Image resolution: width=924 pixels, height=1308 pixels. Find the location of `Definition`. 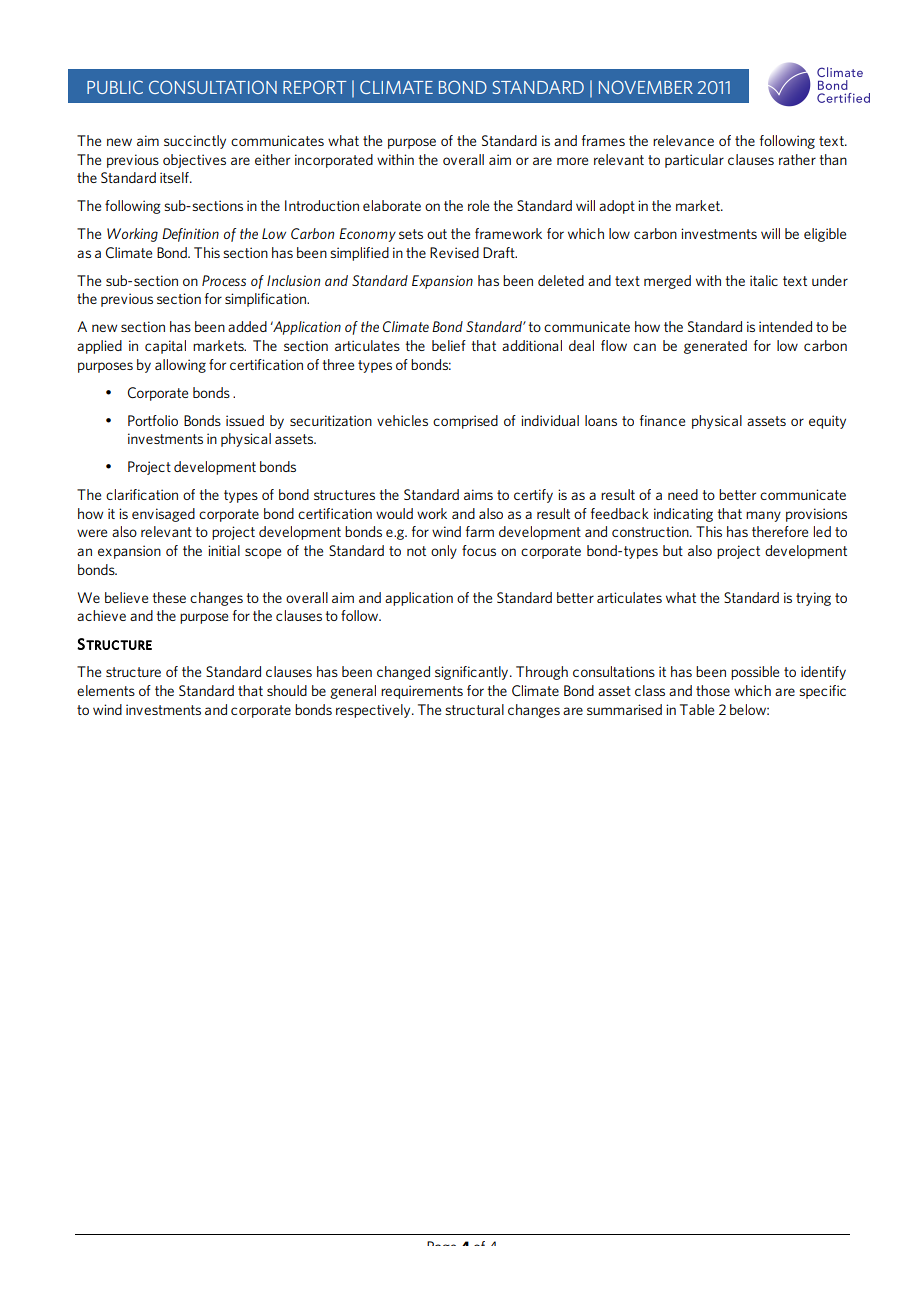

Definition is located at coordinates (190, 235).
